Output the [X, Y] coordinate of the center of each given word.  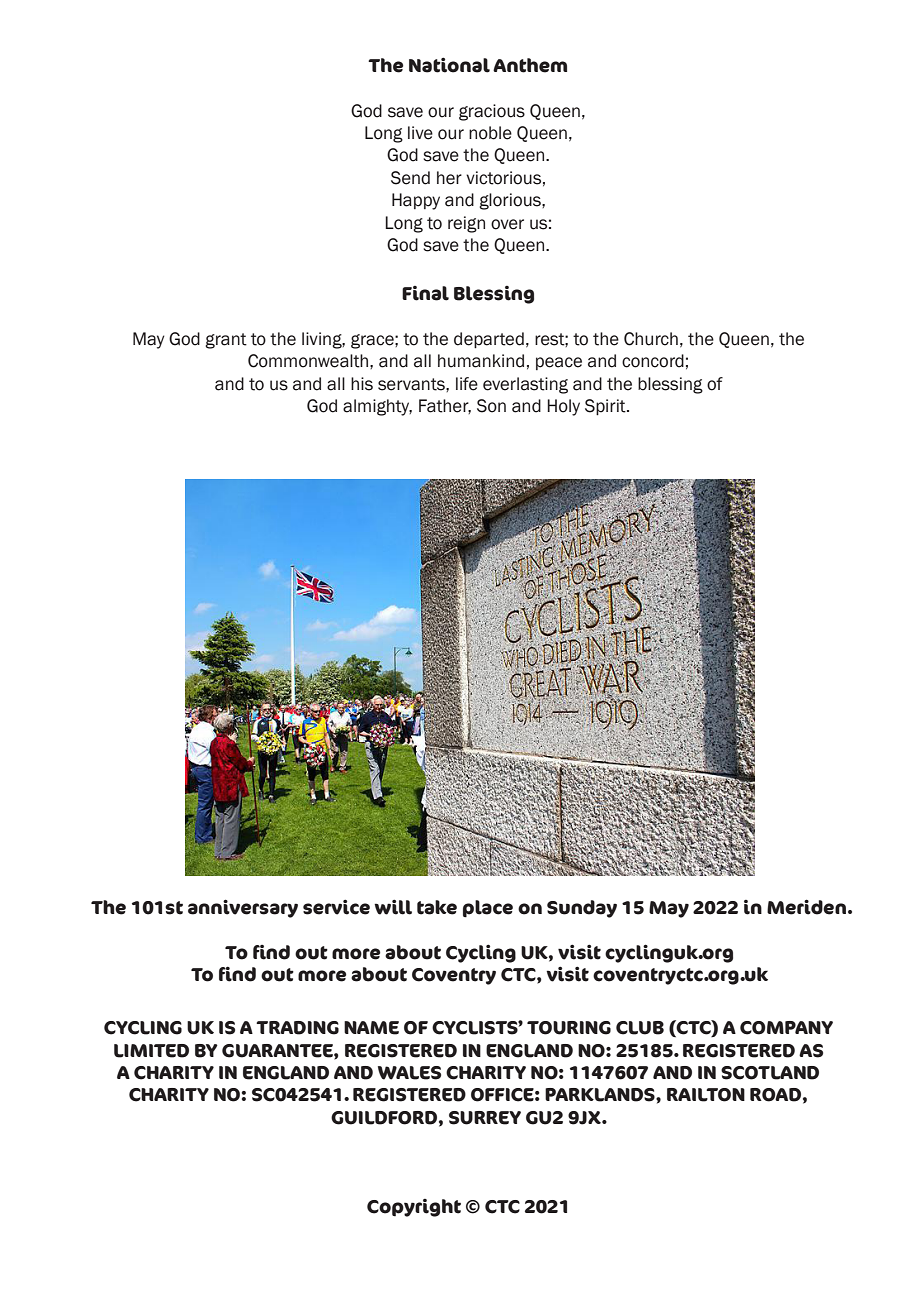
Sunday [582, 909]
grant [226, 341]
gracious [492, 112]
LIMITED [151, 1051]
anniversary [243, 908]
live [420, 133]
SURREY [485, 1118]
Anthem [530, 65]
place [488, 909]
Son [491, 406]
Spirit [606, 407]
